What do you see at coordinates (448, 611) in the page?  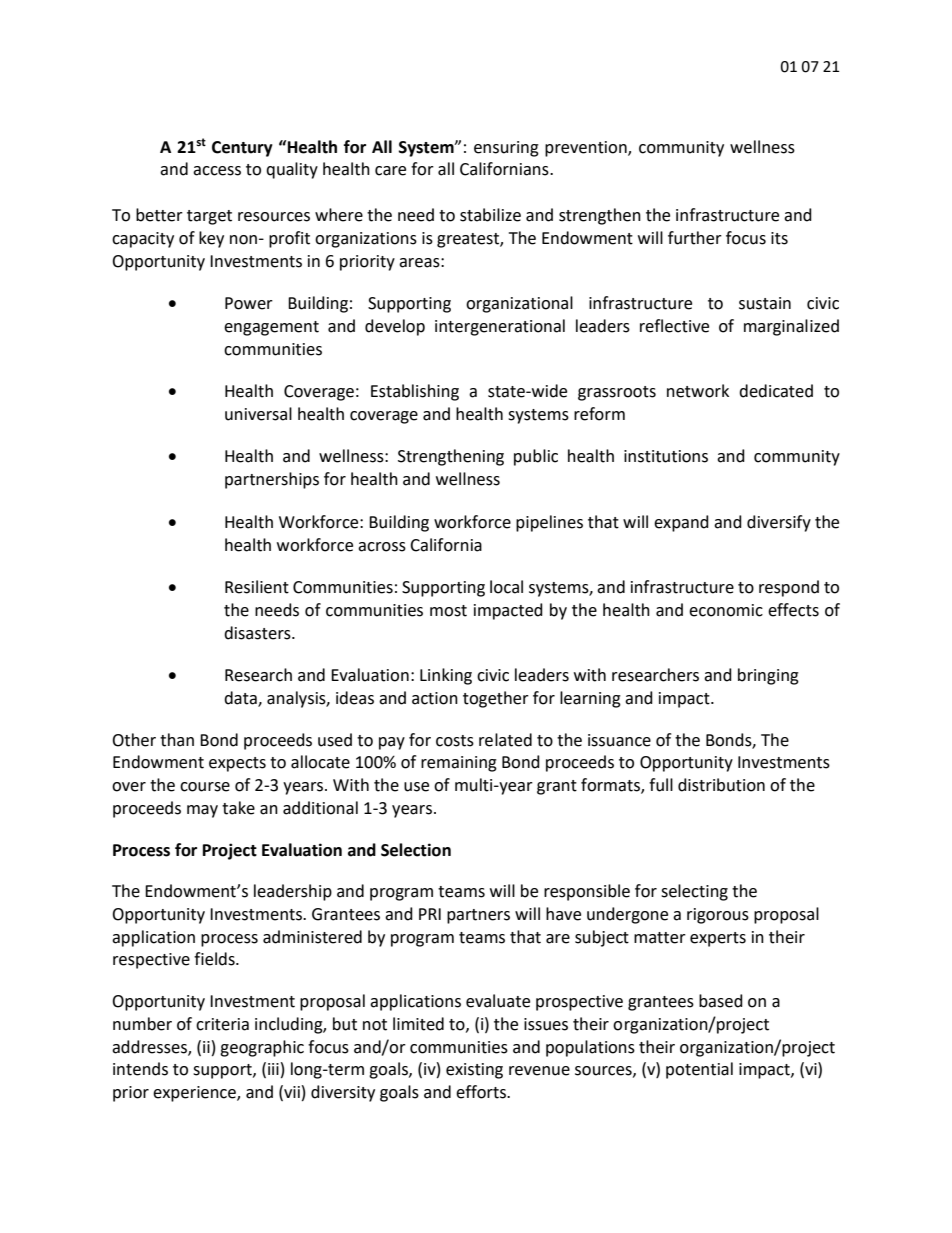 I see `most` at bounding box center [448, 611].
